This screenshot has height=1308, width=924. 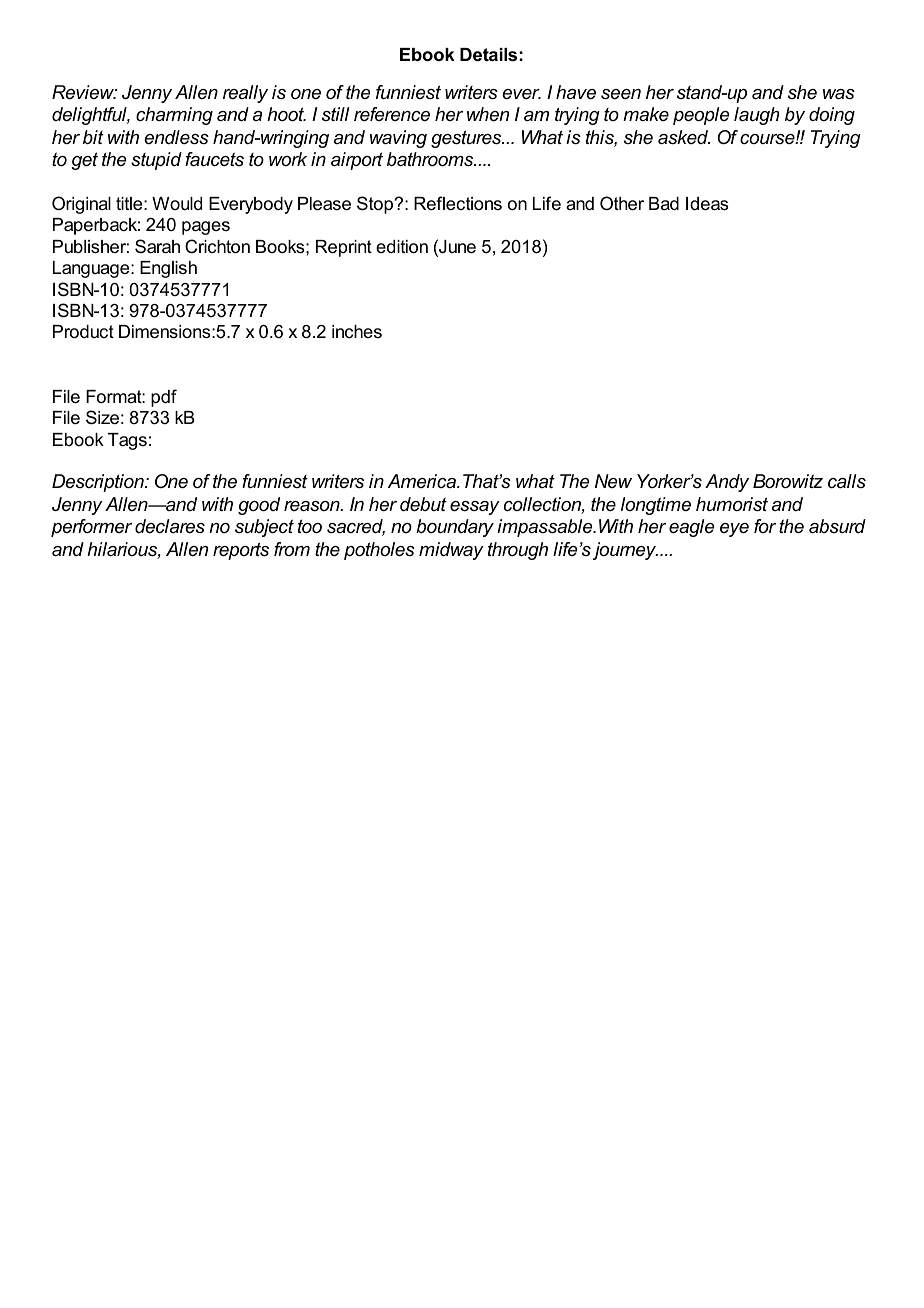 What do you see at coordinates (164, 398) in the screenshot?
I see `pdf` at bounding box center [164, 398].
